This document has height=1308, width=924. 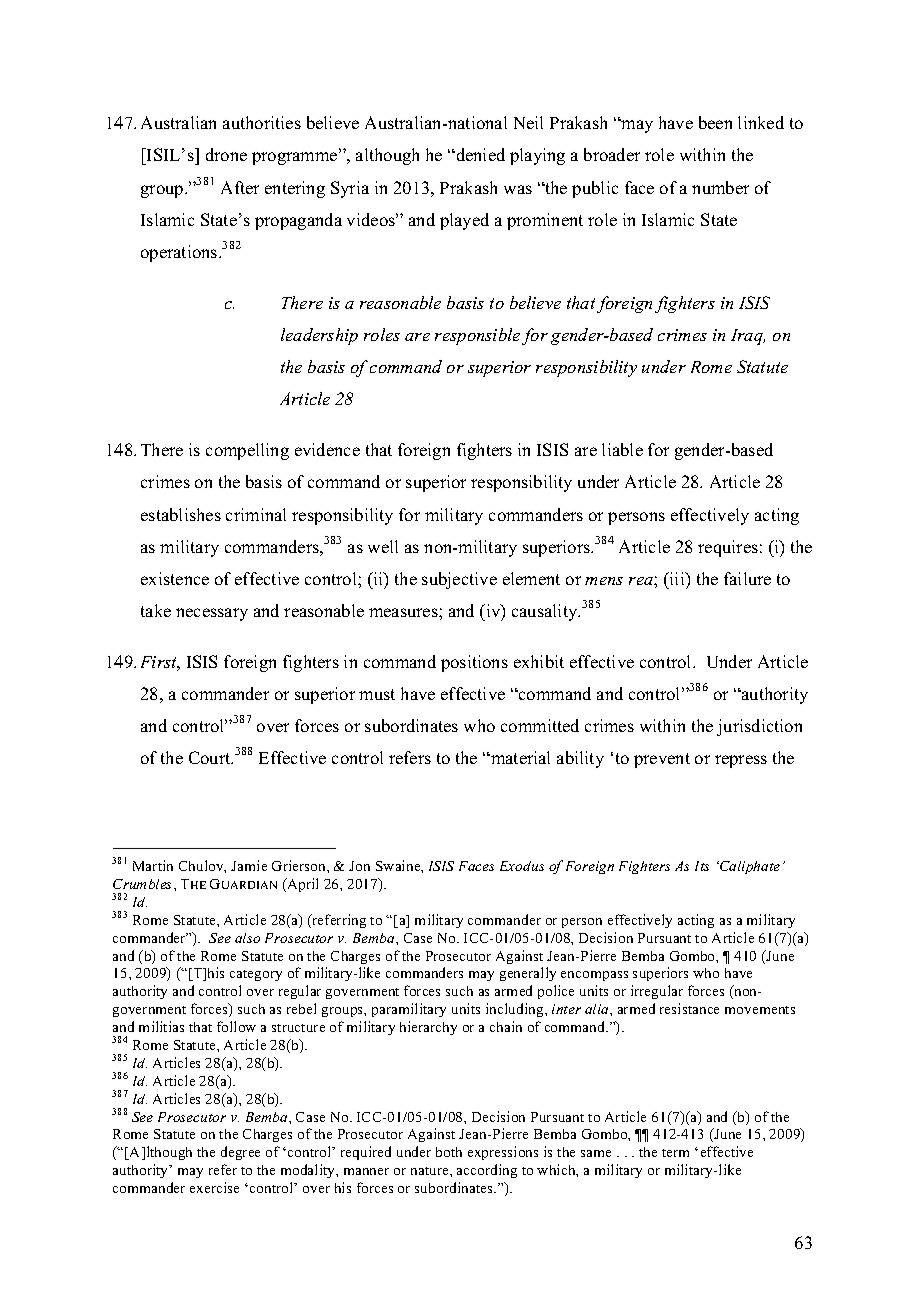 I want to click on liable, so click(x=622, y=449).
